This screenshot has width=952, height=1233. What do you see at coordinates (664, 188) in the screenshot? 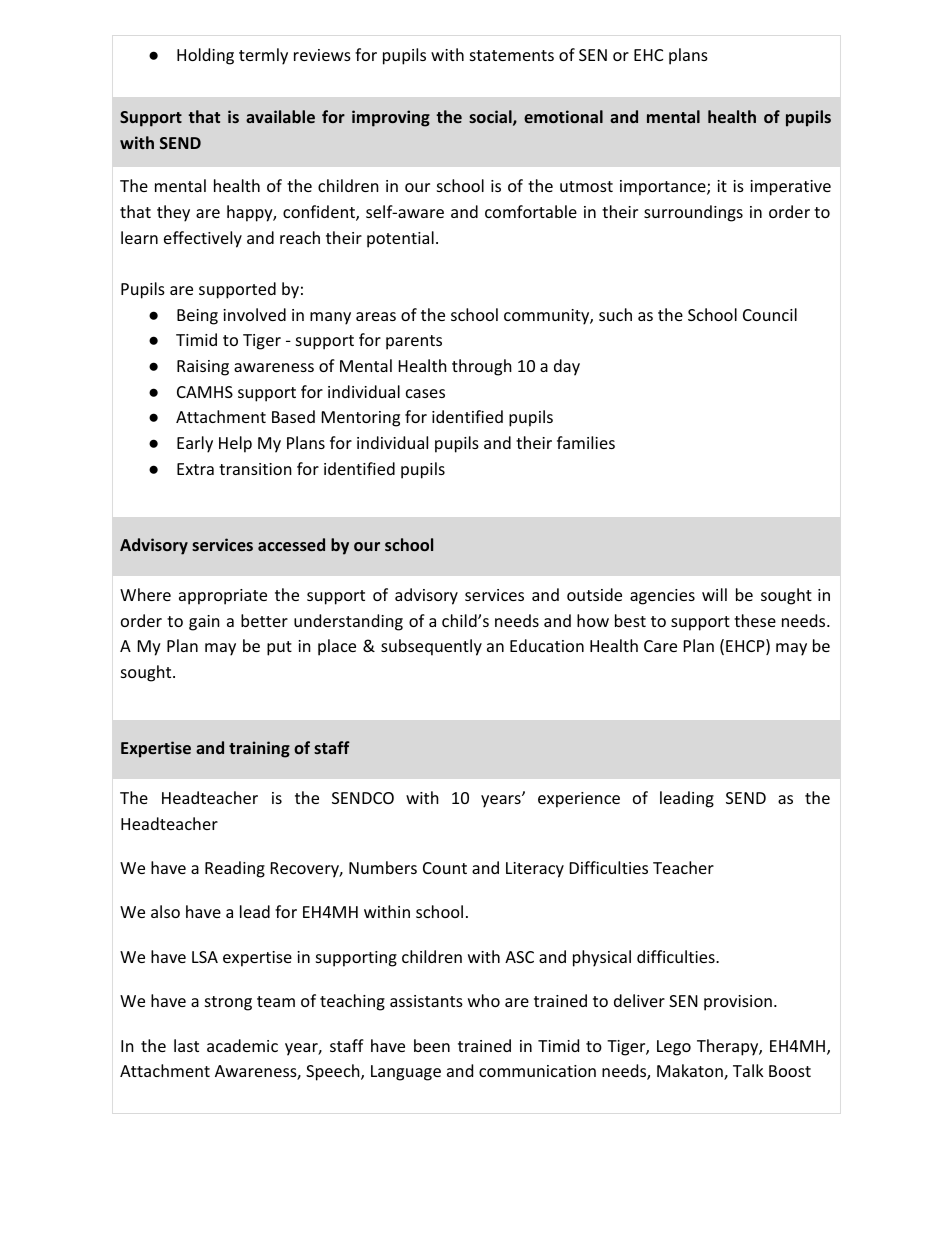
I see `importance` at bounding box center [664, 188].
